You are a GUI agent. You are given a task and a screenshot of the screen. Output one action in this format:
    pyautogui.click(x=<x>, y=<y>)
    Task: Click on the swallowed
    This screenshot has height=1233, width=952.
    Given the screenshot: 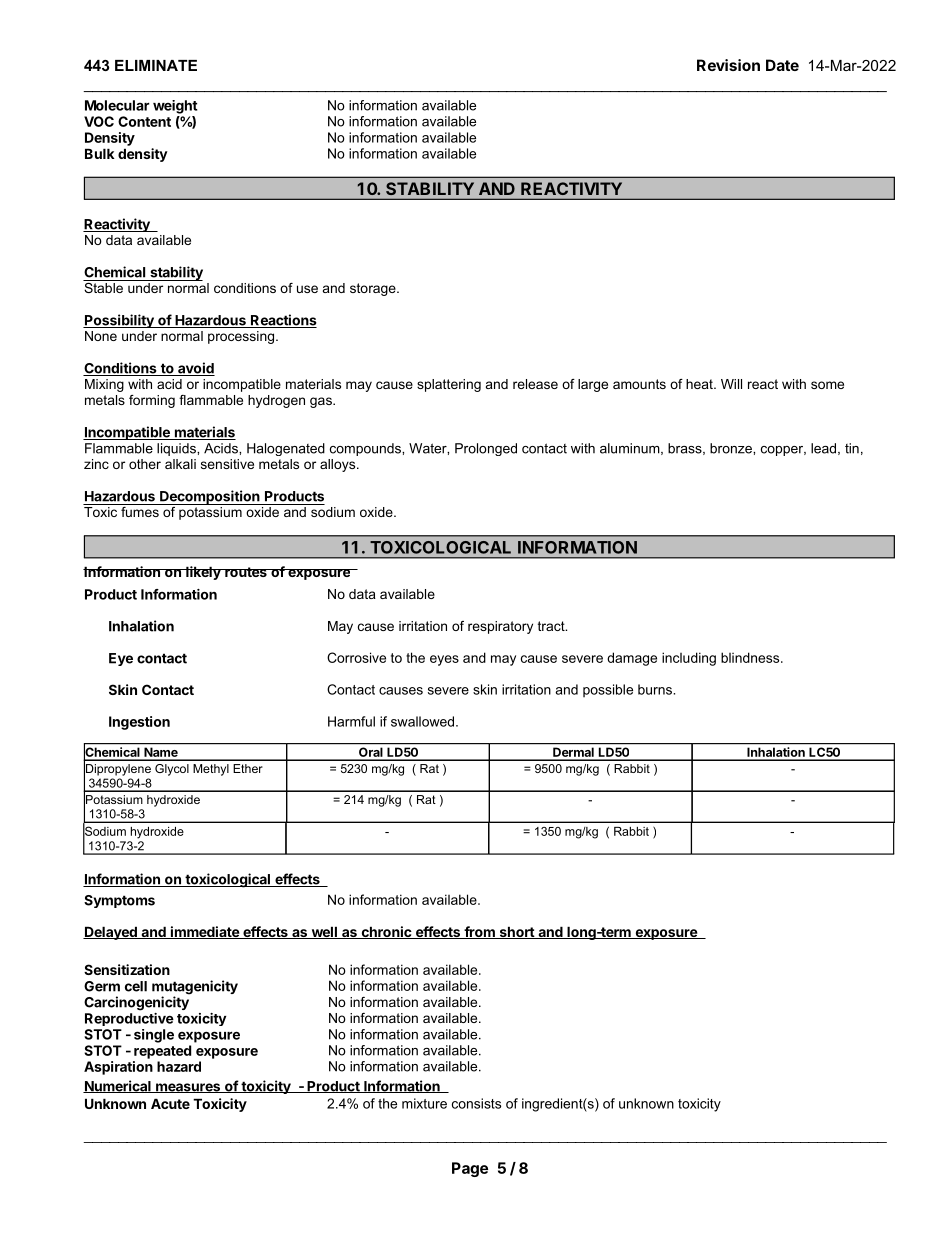 What is the action you would take?
    pyautogui.click(x=424, y=721)
